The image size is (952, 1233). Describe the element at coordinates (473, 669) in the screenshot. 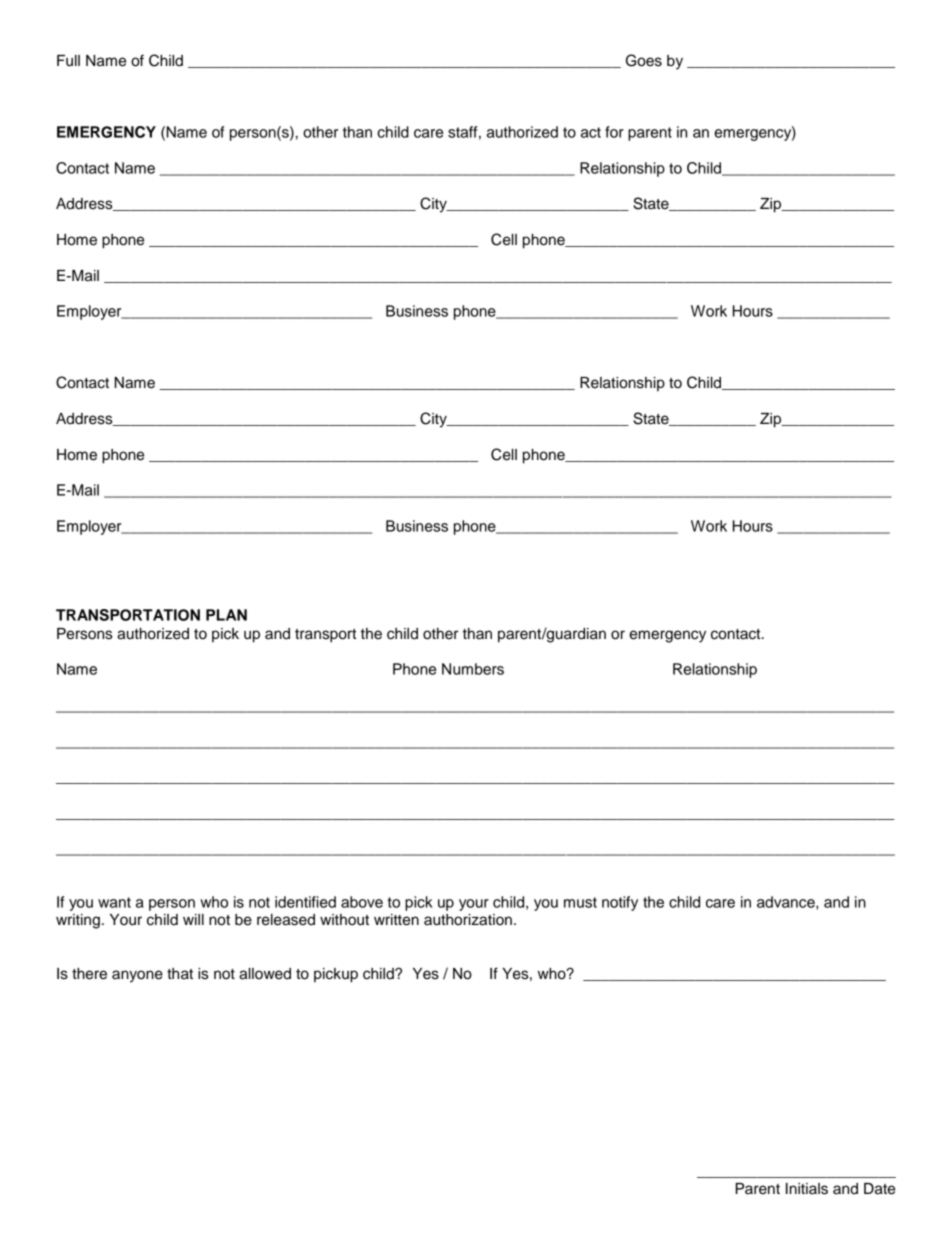

I see `Numbers` at that location.
